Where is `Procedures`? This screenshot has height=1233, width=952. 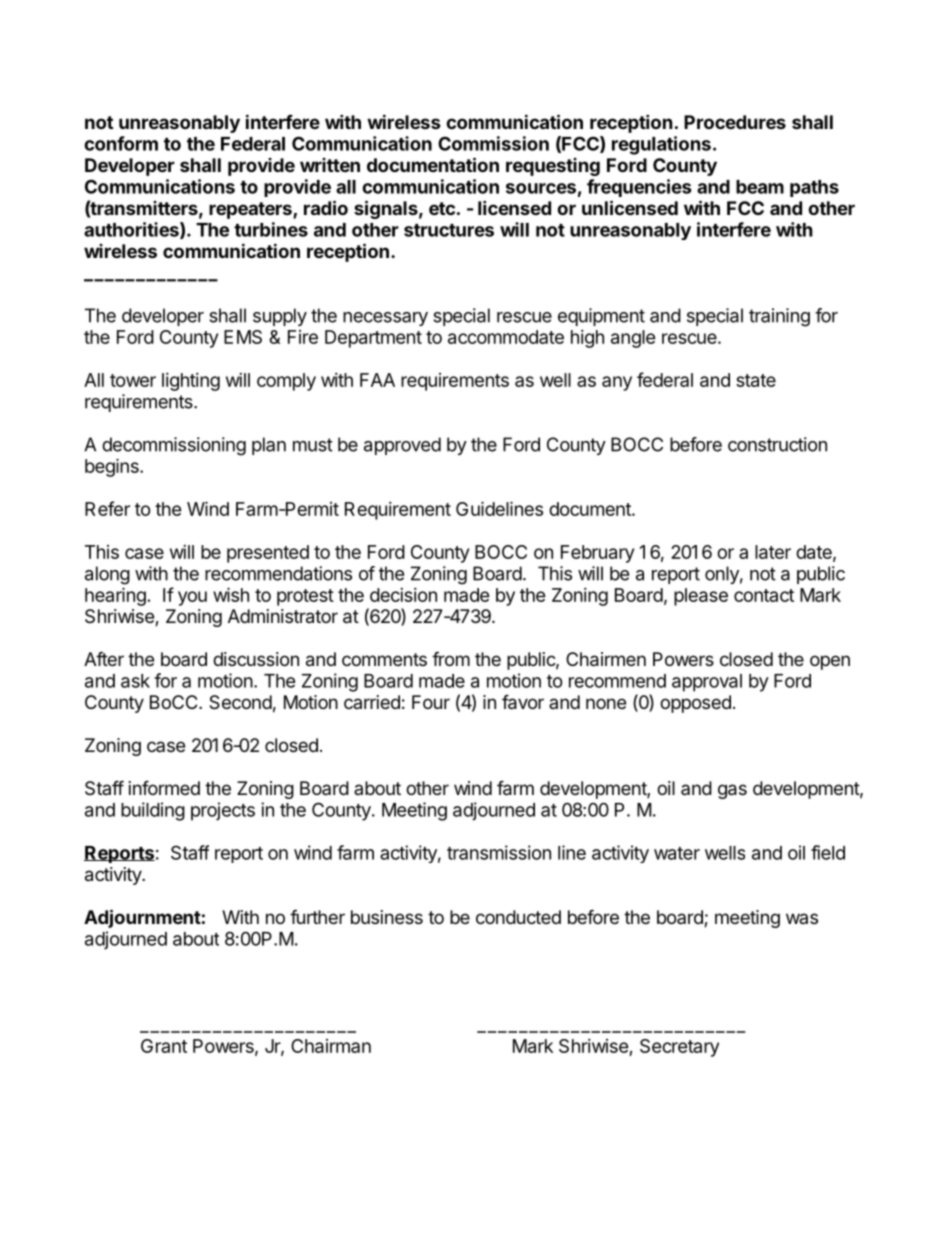 Procedures is located at coordinates (735, 122).
